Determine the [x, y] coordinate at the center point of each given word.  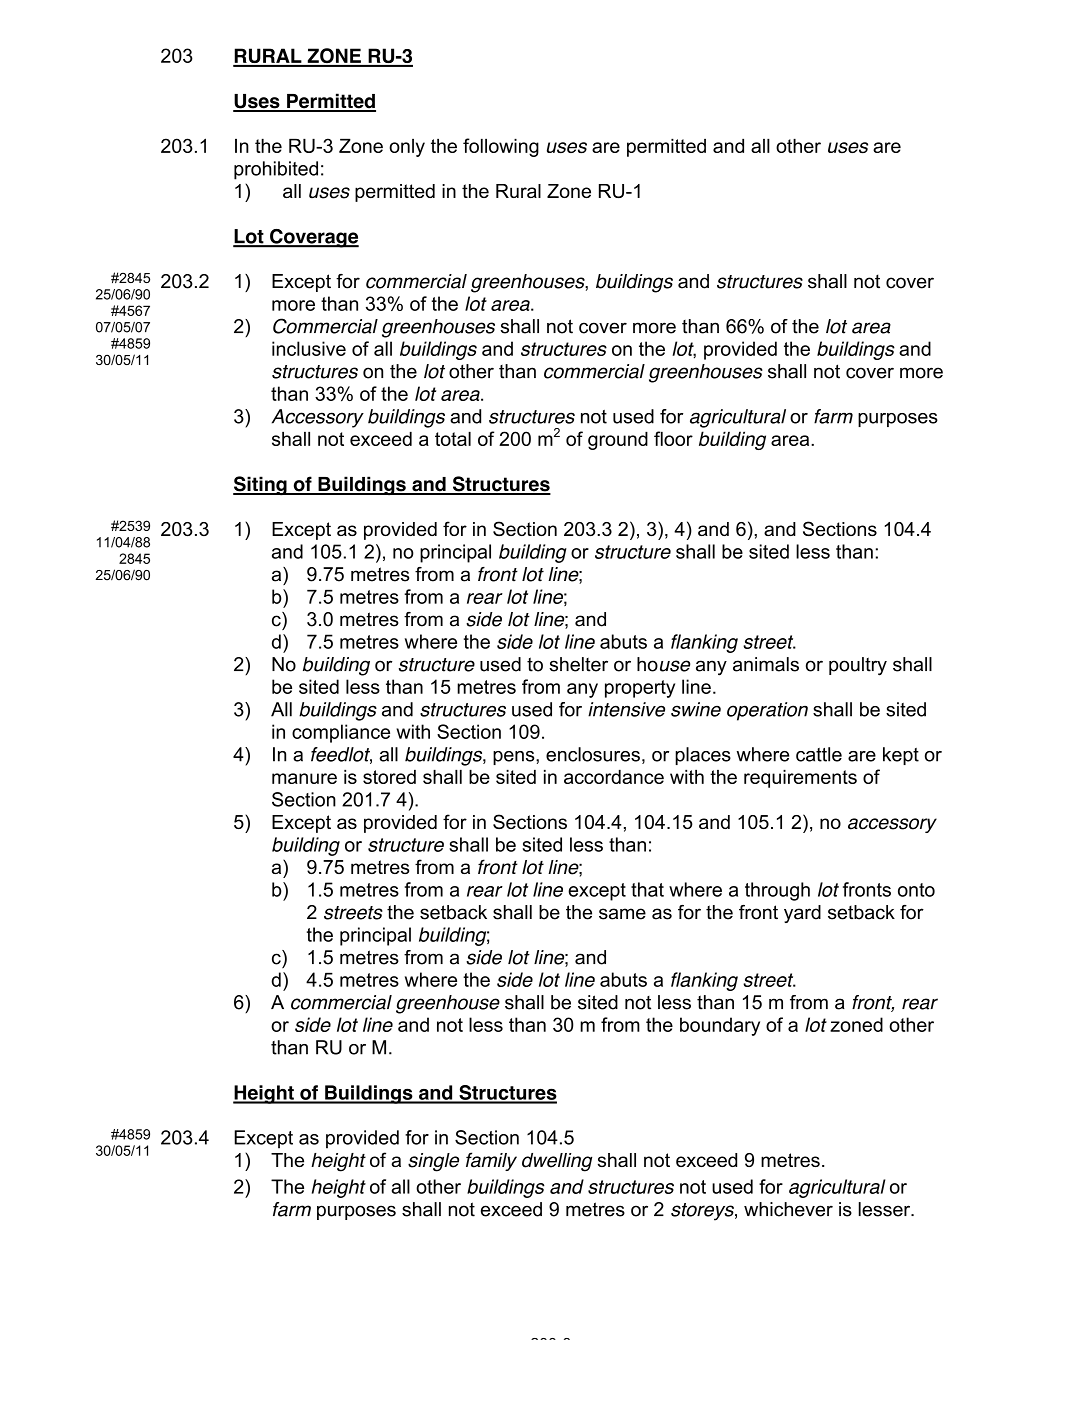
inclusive [309, 348]
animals [766, 664]
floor [673, 438]
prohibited [276, 170]
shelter [578, 664]
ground [618, 440]
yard [802, 914]
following [501, 147]
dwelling [557, 1162]
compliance [341, 733]
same [622, 914]
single [433, 1162]
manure [304, 778]
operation [767, 711]
